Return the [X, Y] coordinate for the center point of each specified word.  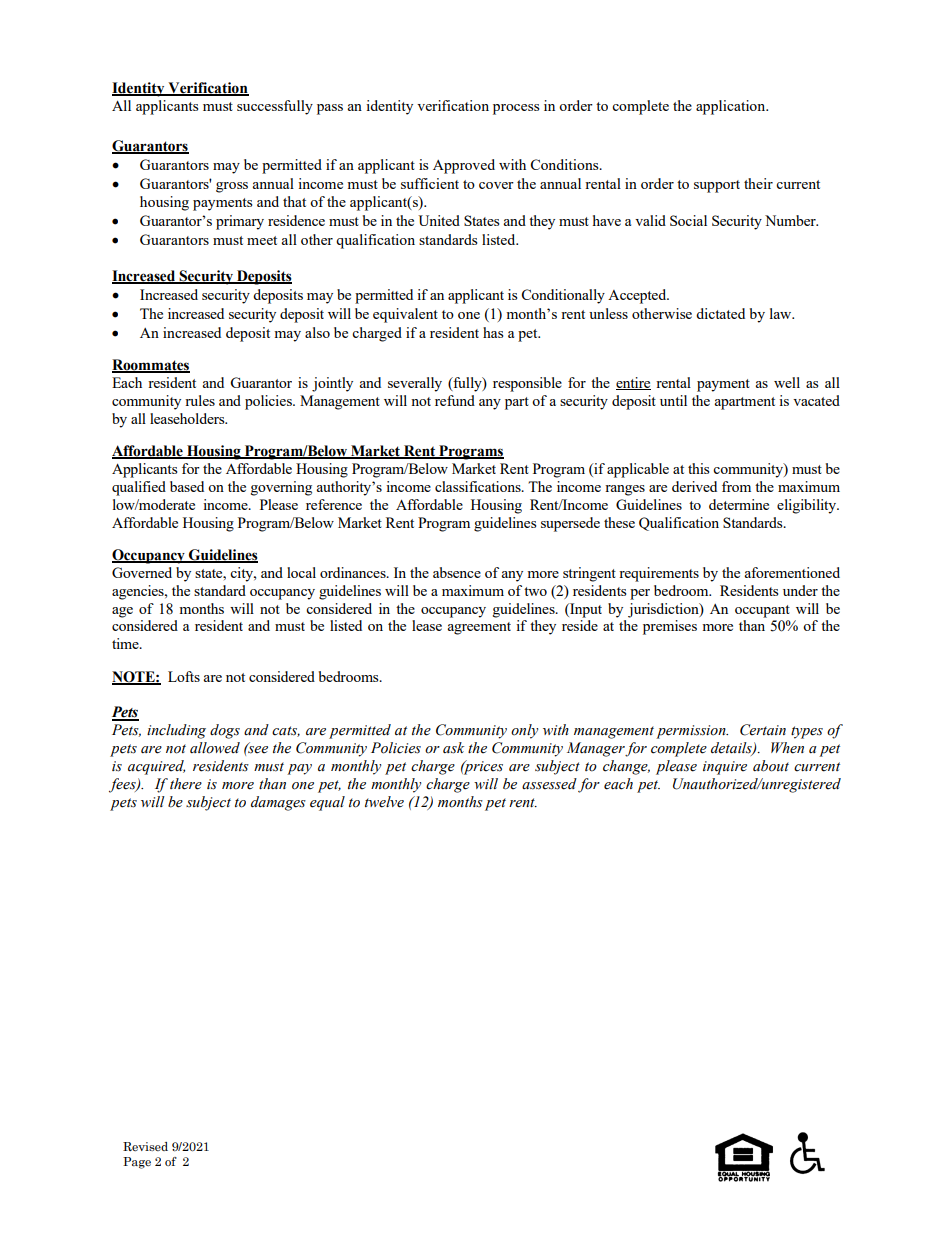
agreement [479, 628]
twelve [384, 802]
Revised [145, 1146]
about [771, 766]
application [732, 107]
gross [232, 187]
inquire [725, 768]
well [787, 382]
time [126, 643]
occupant [762, 611]
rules [200, 400]
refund [455, 400]
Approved [464, 166]
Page [137, 1163]
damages [278, 803]
